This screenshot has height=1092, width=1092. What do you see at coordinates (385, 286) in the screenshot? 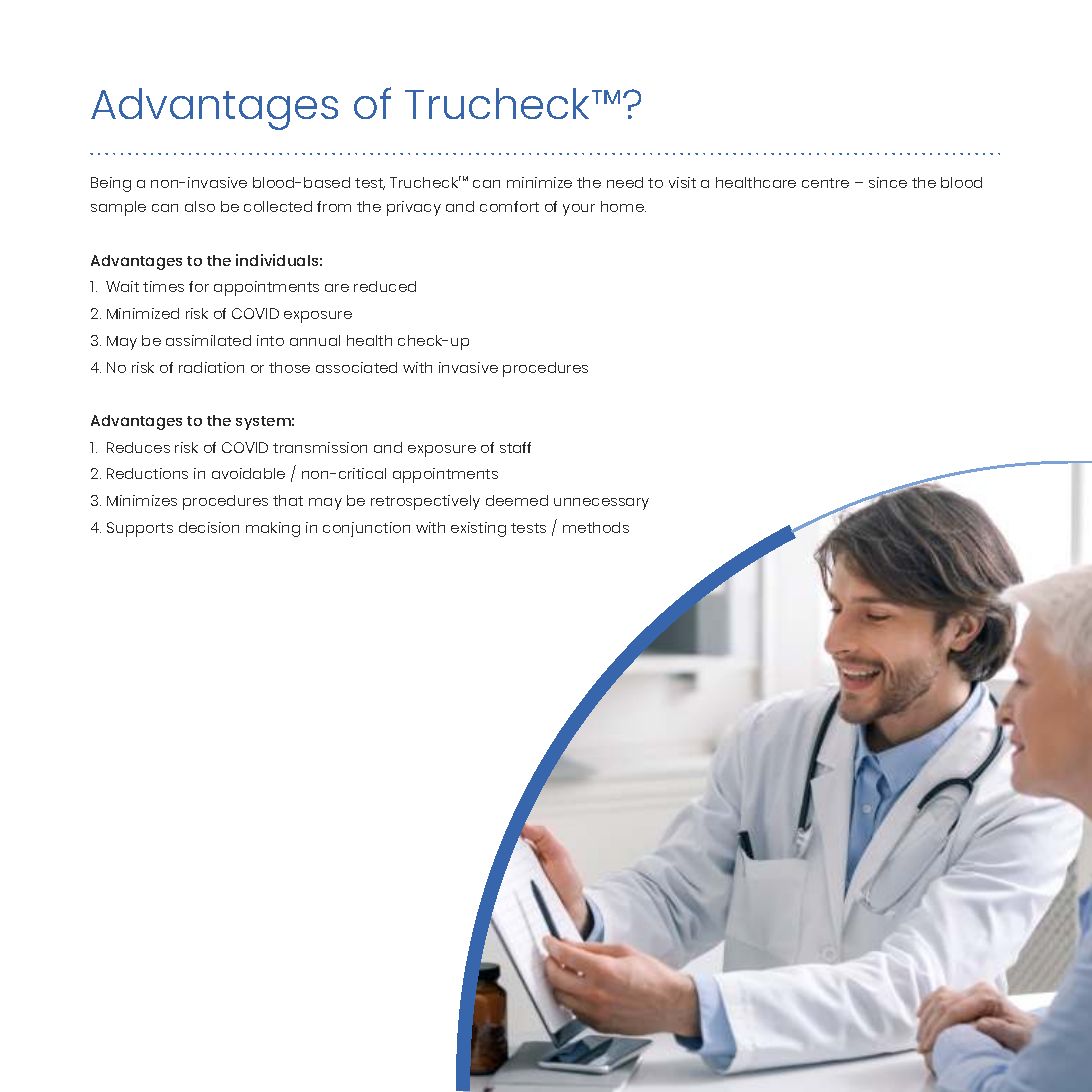
I see `reduced` at bounding box center [385, 286].
